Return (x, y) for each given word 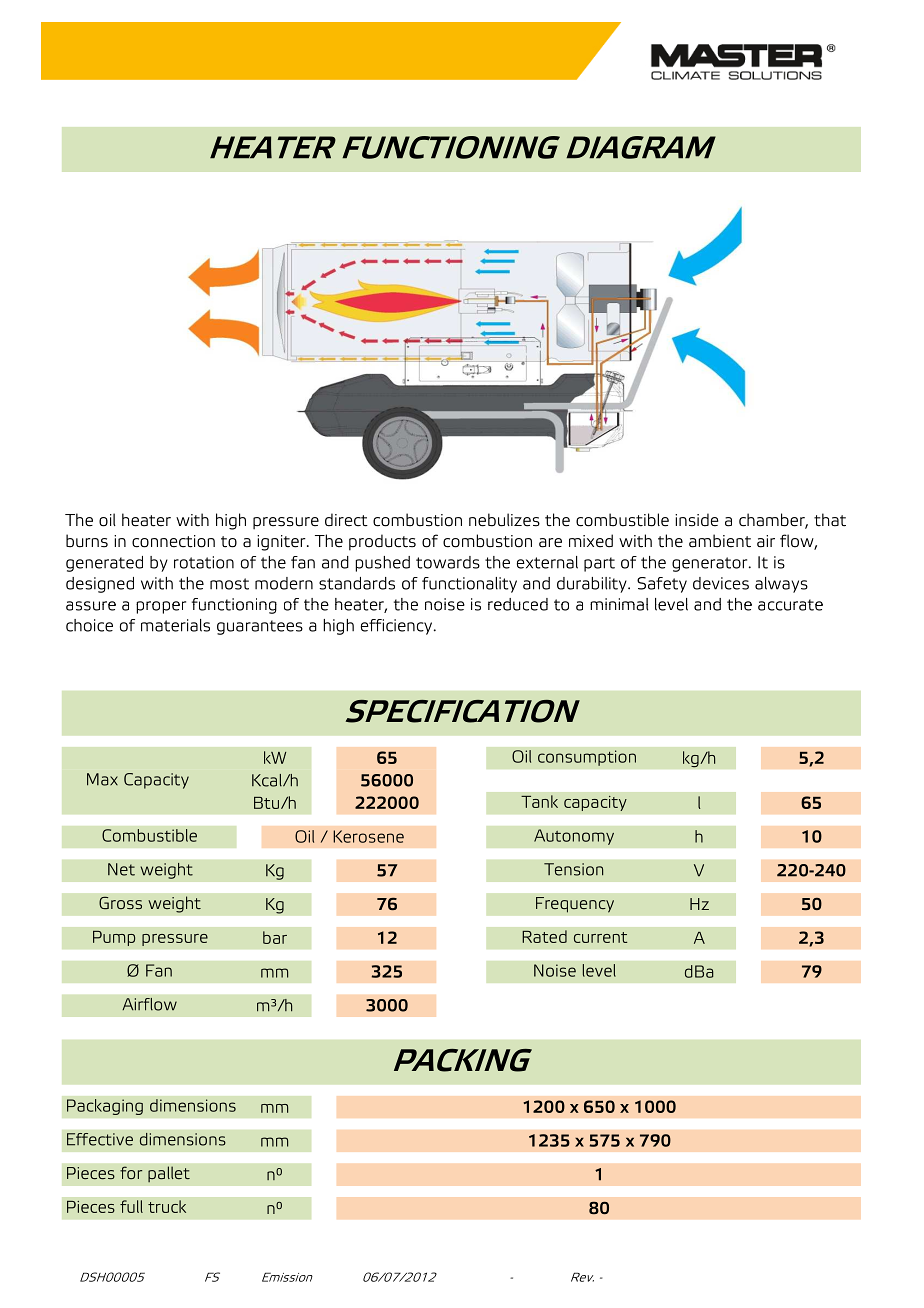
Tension (573, 869)
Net (121, 869)
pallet (169, 1174)
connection (173, 541)
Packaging (105, 1107)
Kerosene (368, 836)
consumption (587, 758)
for (131, 1173)
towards (448, 562)
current (600, 937)
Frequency (575, 905)
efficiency (398, 627)
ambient (720, 541)
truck (167, 1206)
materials (175, 625)
